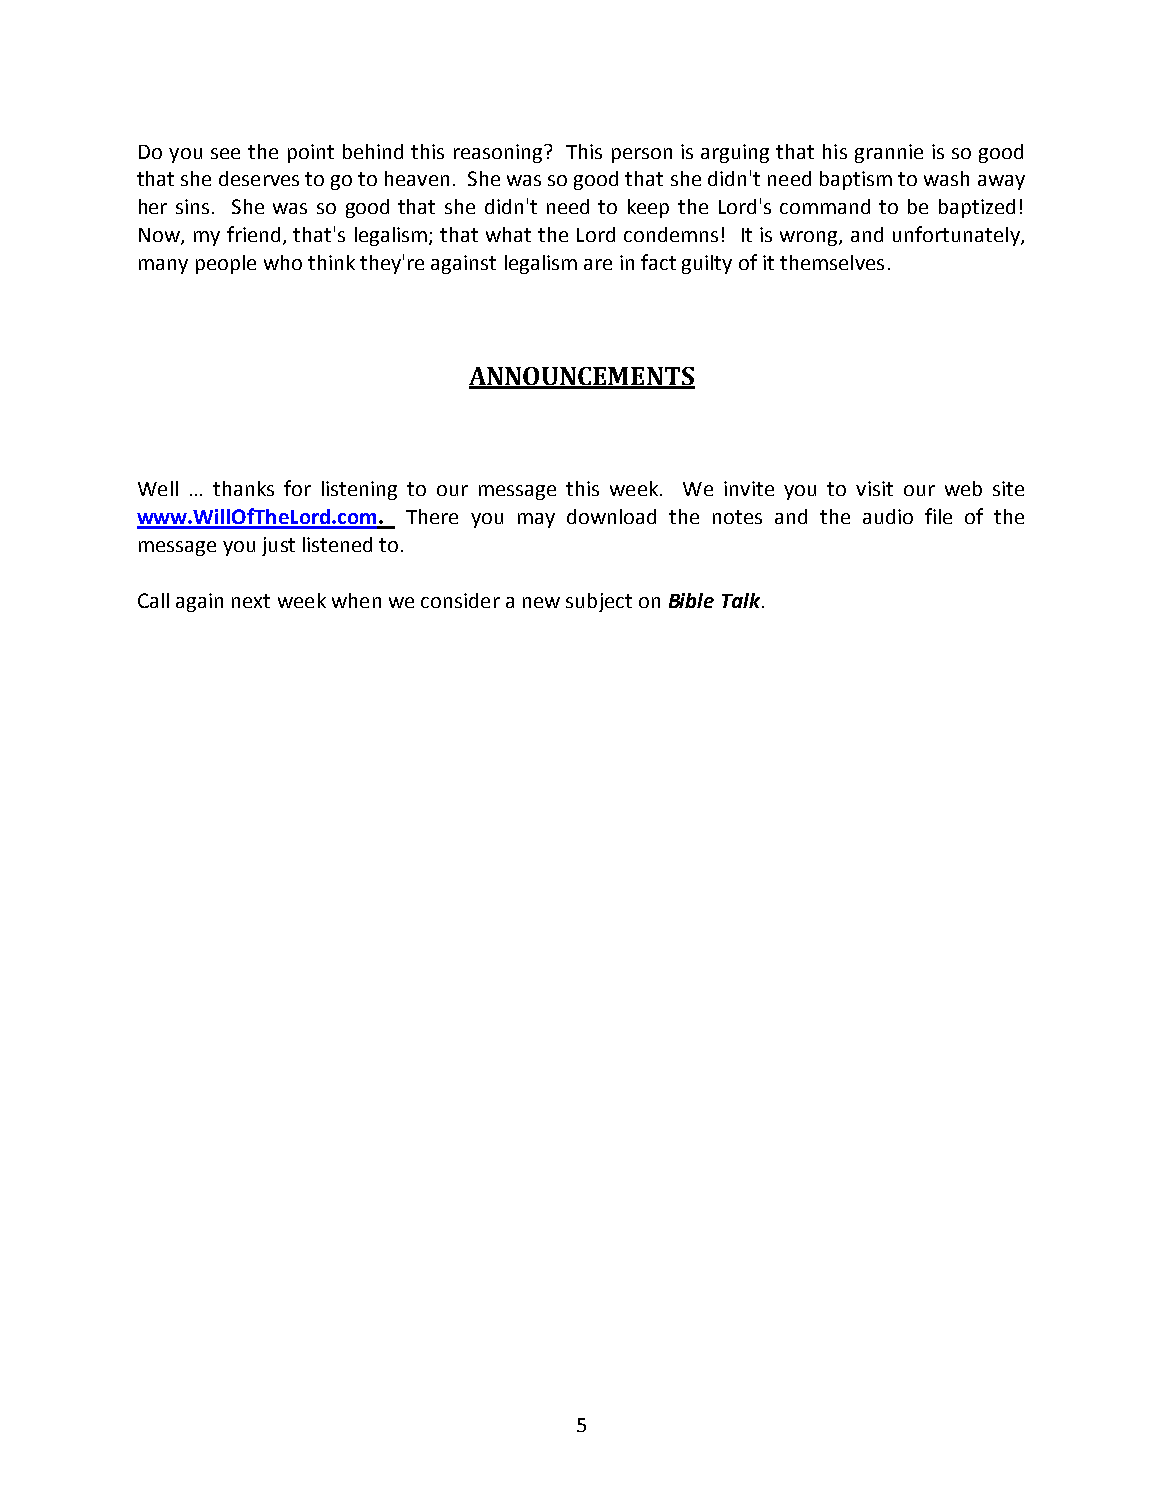  What do you see at coordinates (889, 153) in the screenshot?
I see `grannie` at bounding box center [889, 153].
